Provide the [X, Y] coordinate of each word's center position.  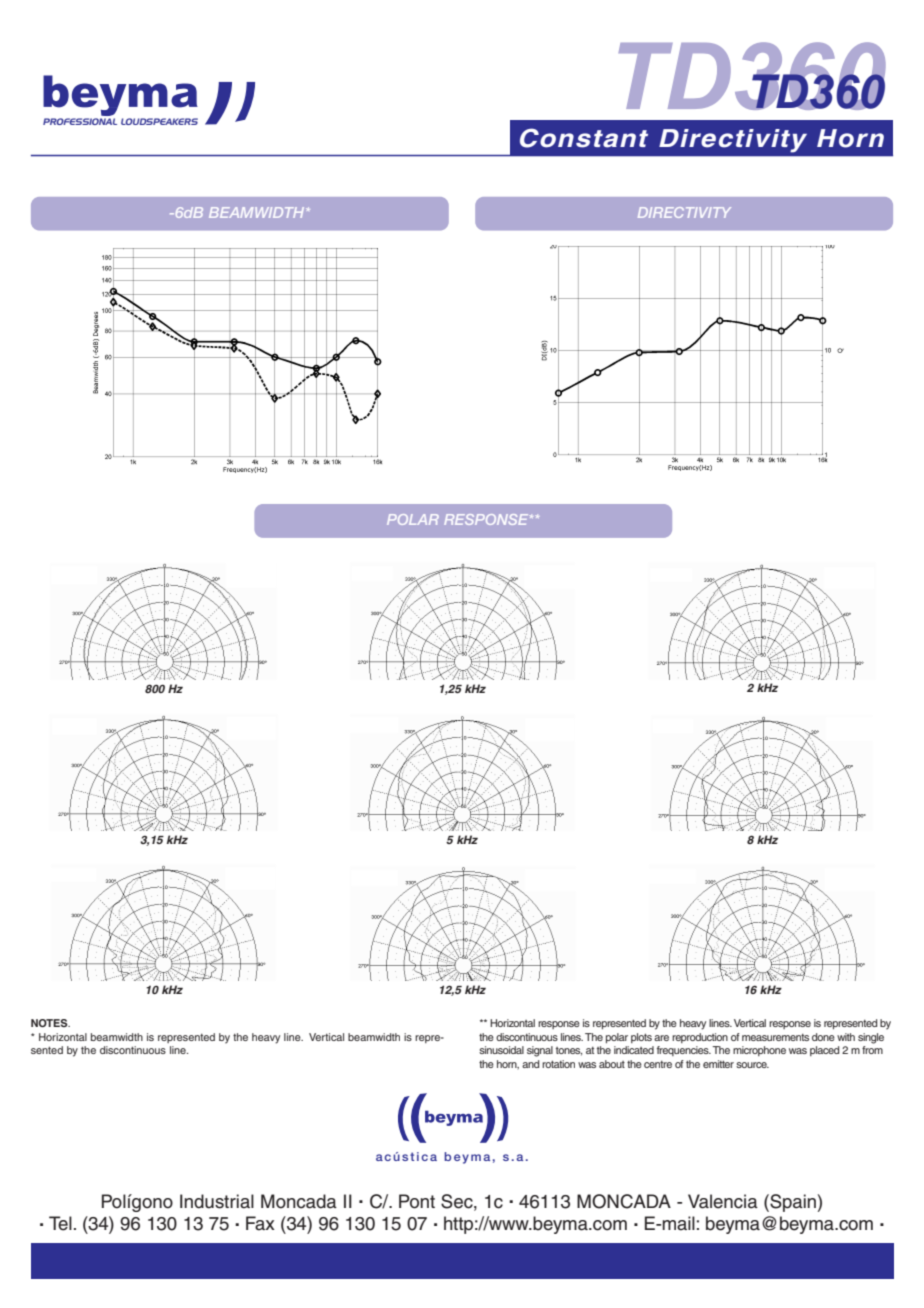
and [530, 1064]
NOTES [50, 1023]
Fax [260, 1223]
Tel [60, 1223]
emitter [718, 1064]
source [752, 1065]
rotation [558, 1064]
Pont [417, 1201]
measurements [775, 1037]
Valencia [723, 1201]
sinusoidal [501, 1050]
